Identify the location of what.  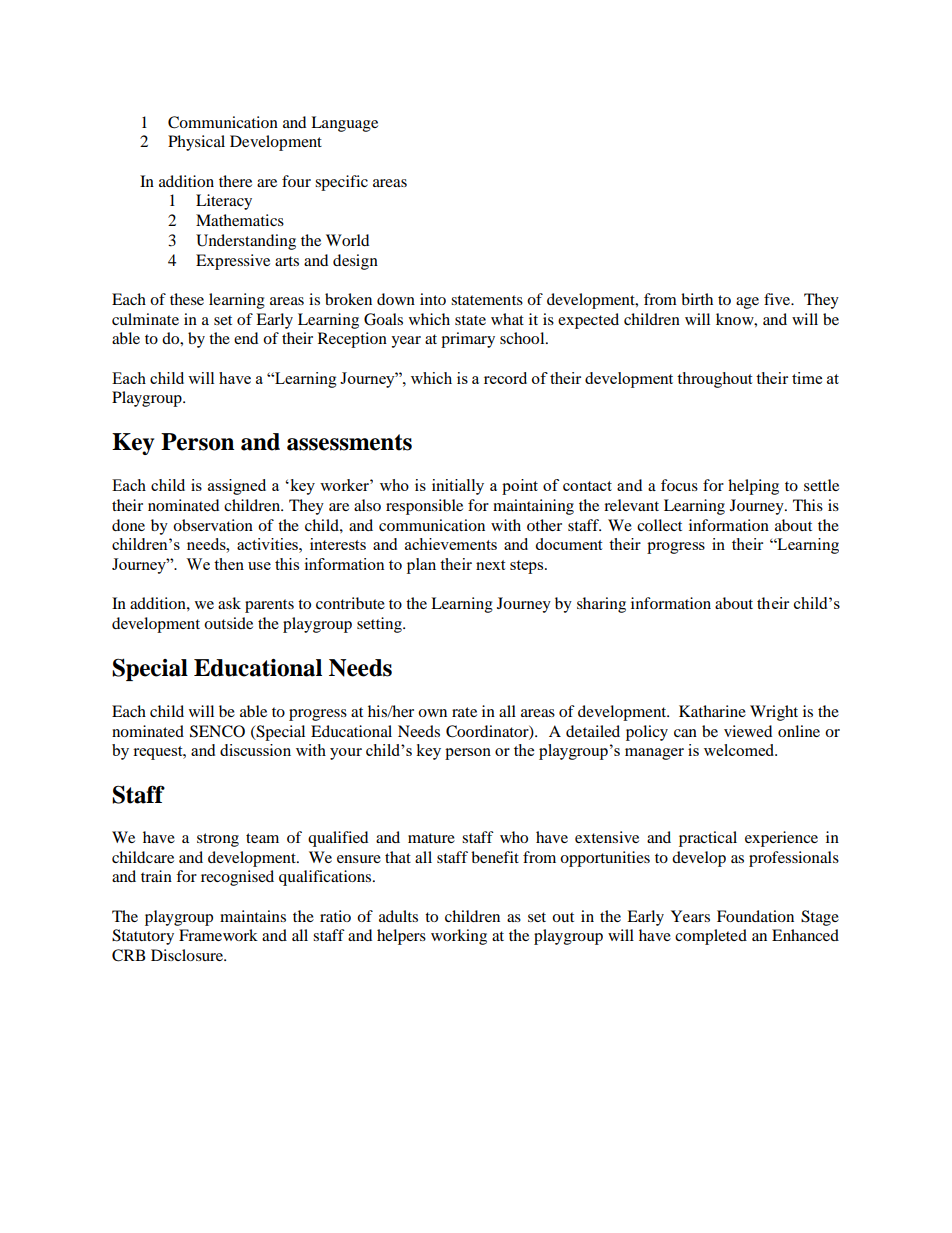
(507, 319).
